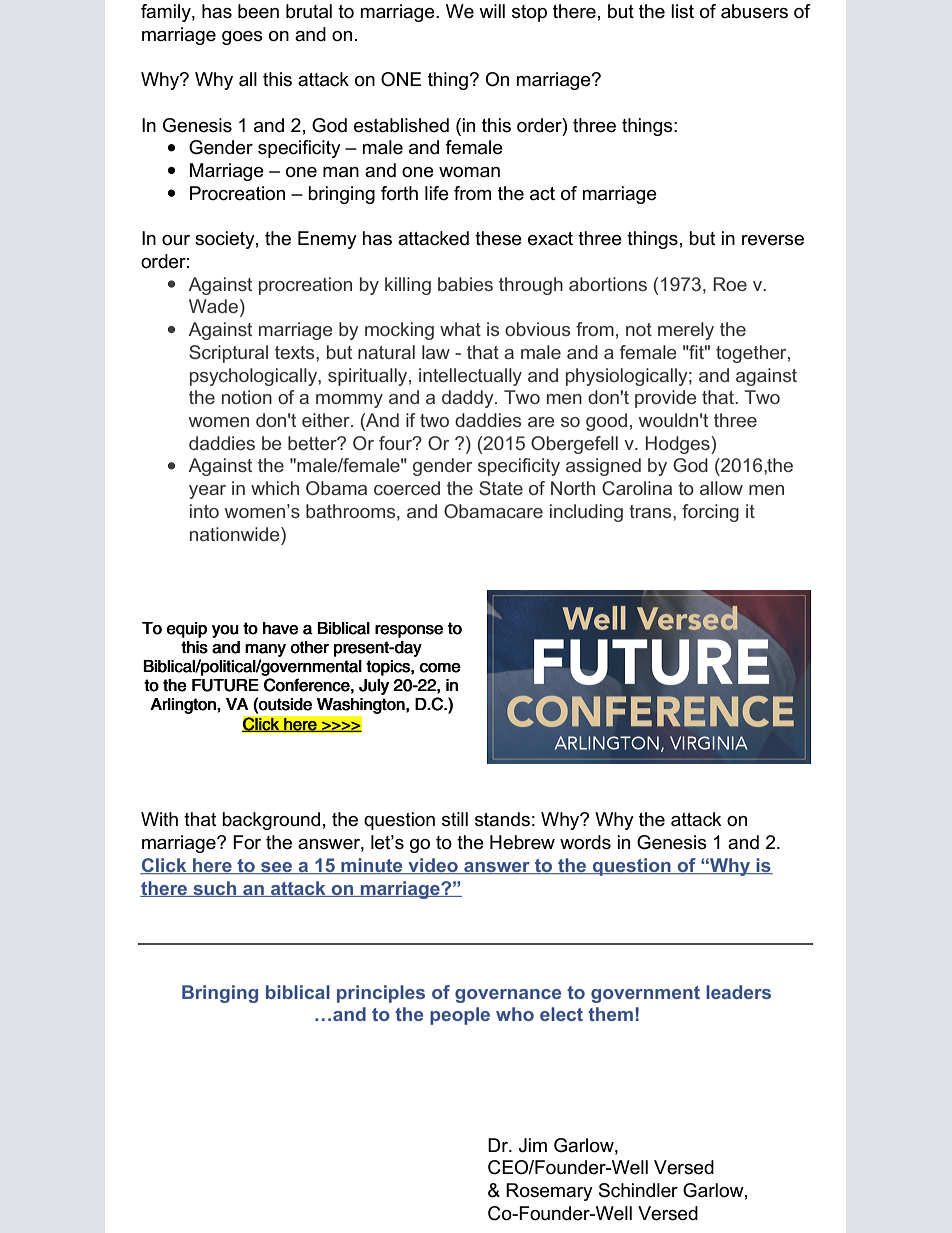  What do you see at coordinates (710, 513) in the screenshot?
I see `forcing` at bounding box center [710, 513].
